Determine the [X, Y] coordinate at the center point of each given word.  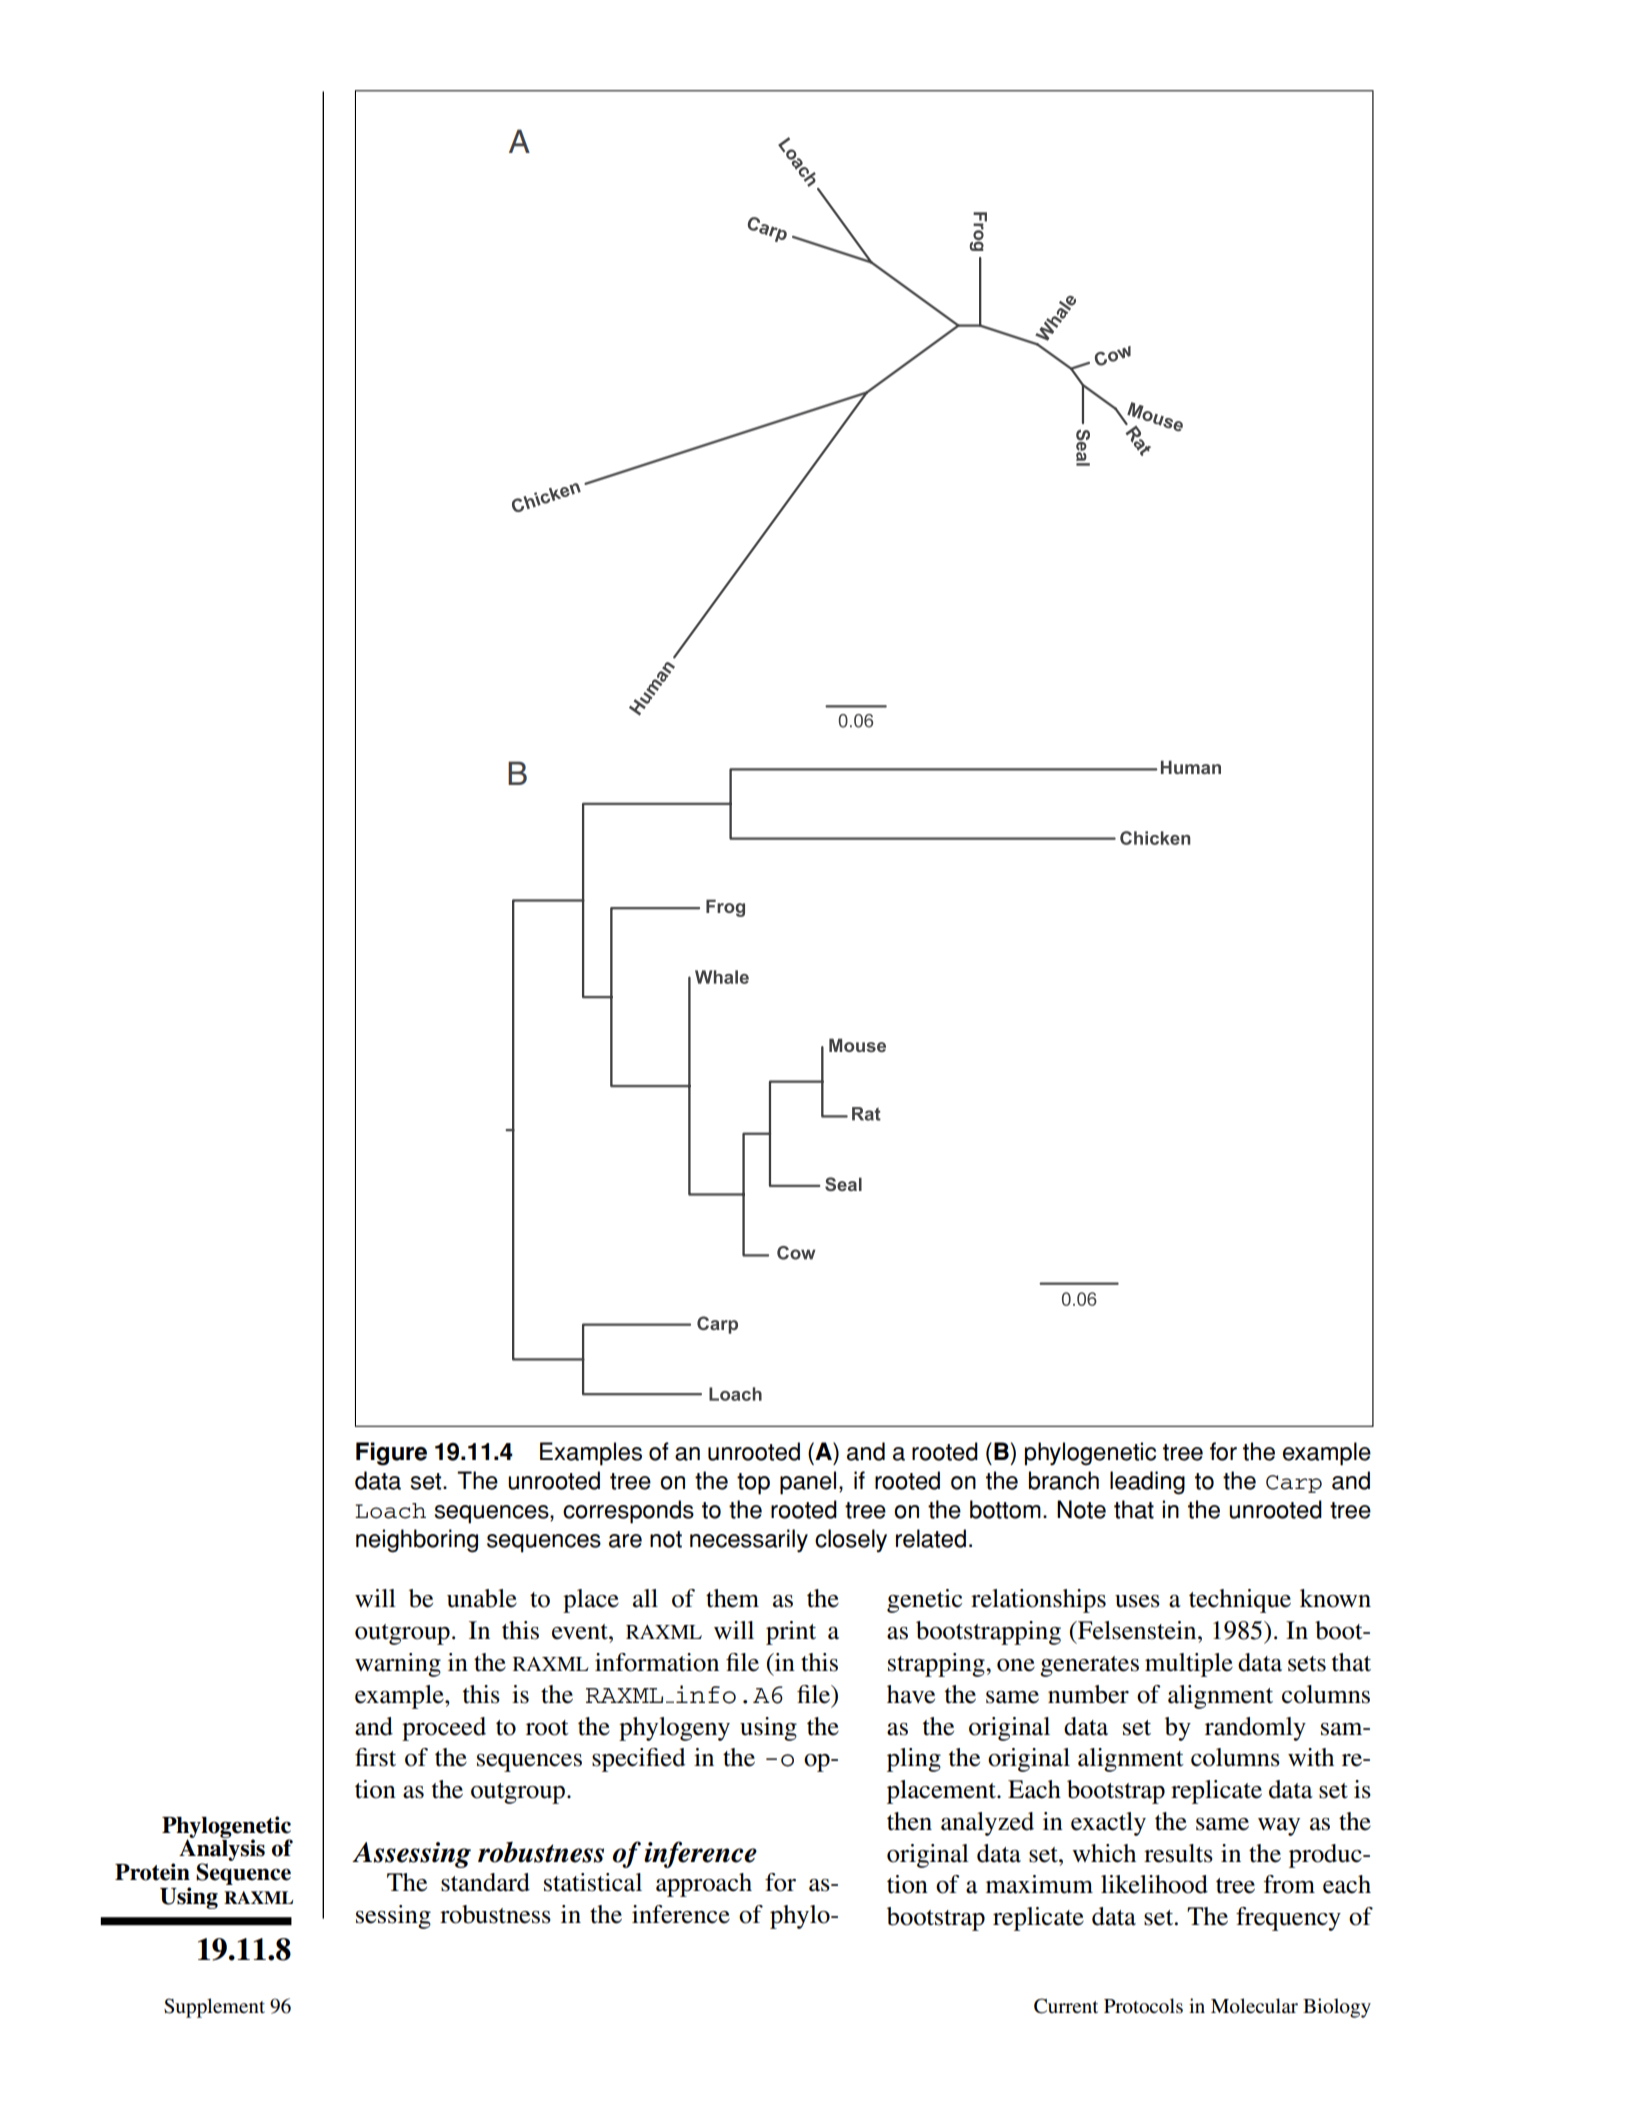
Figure [391, 1454]
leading [1147, 1483]
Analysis [222, 1850]
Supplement [214, 2008]
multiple [1189, 1665]
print [791, 1633]
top [753, 1484]
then [909, 1821]
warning [398, 1665]
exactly [1108, 1824]
